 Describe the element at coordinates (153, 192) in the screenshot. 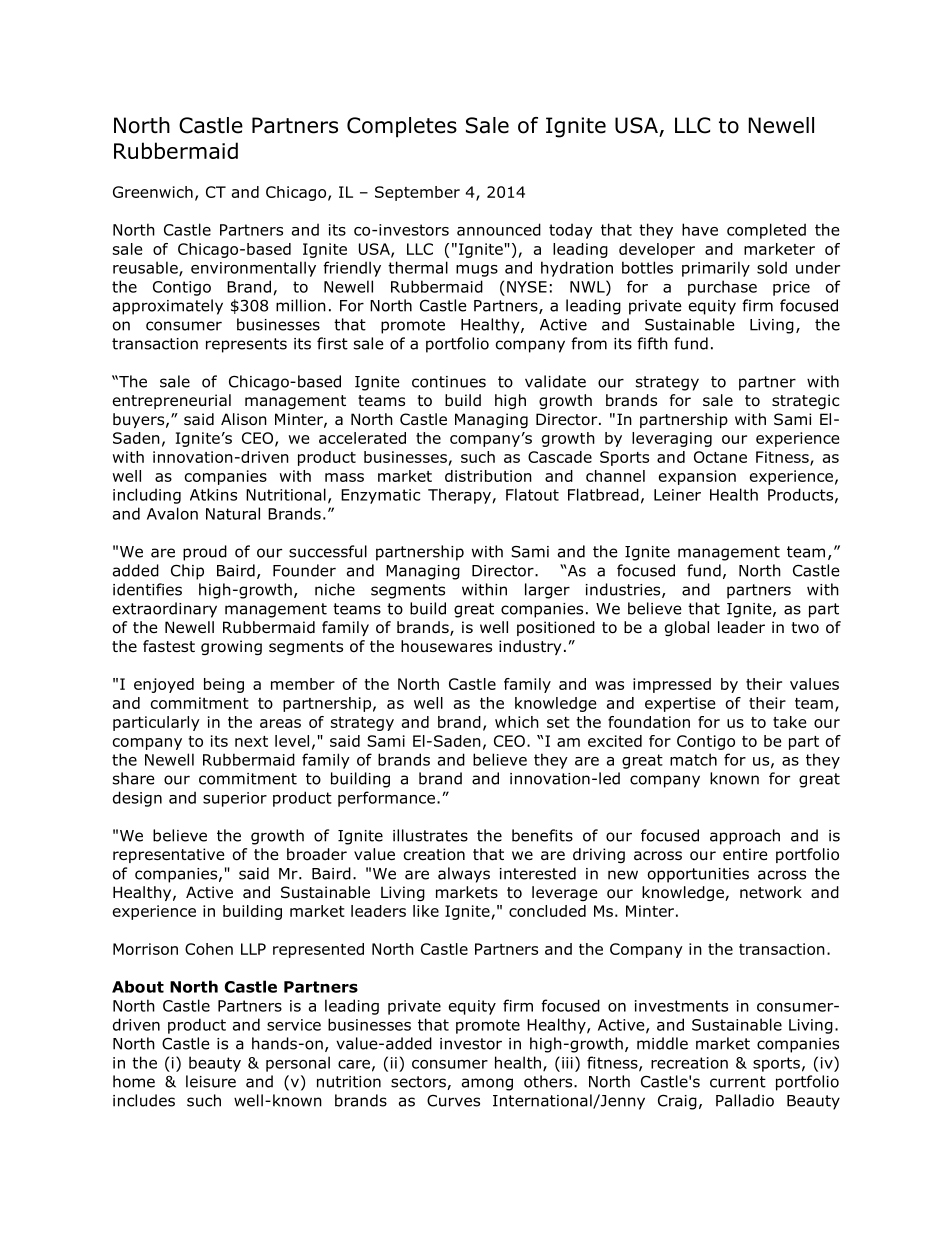

I see `Greenwich` at that location.
